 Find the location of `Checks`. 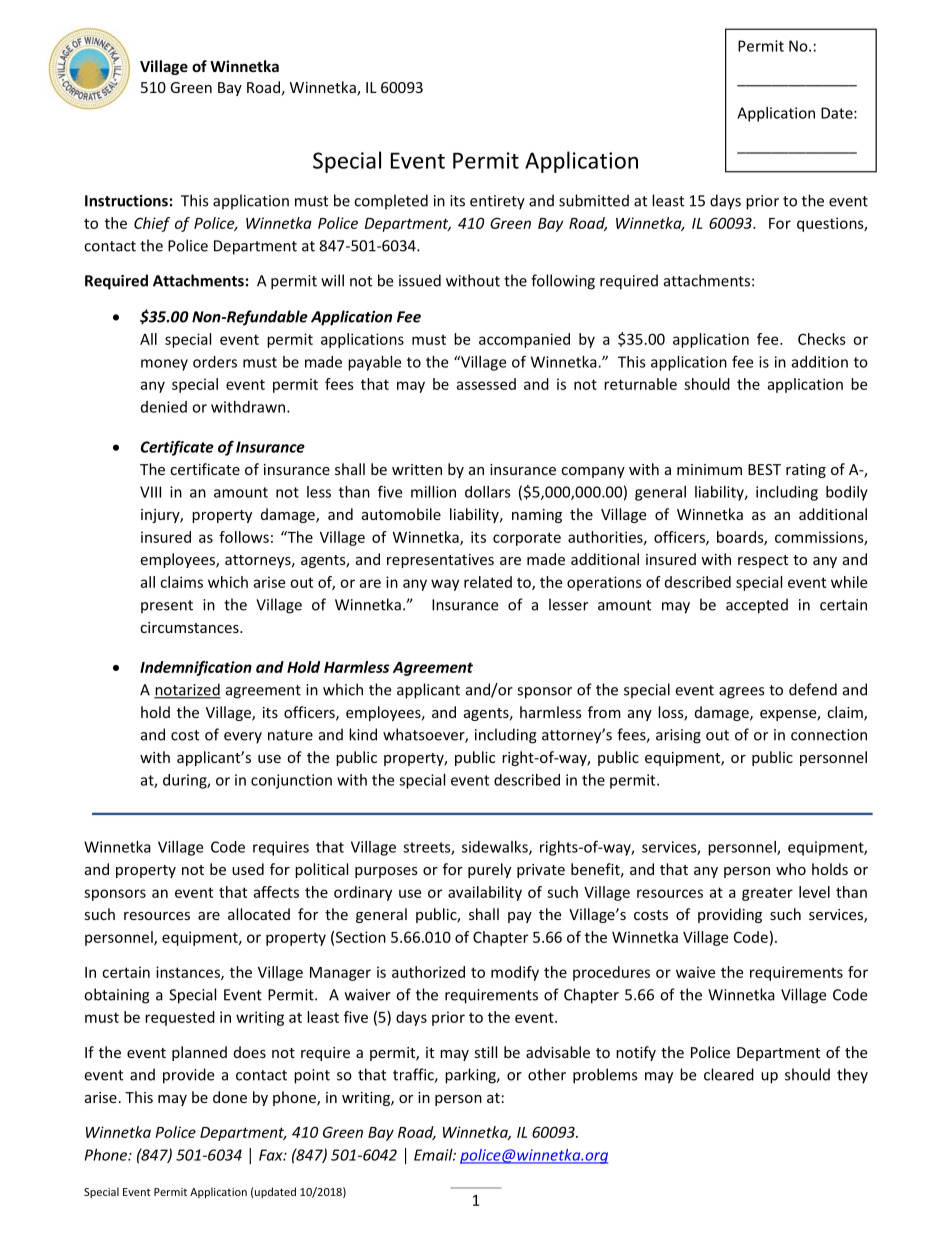

Checks is located at coordinates (822, 339).
